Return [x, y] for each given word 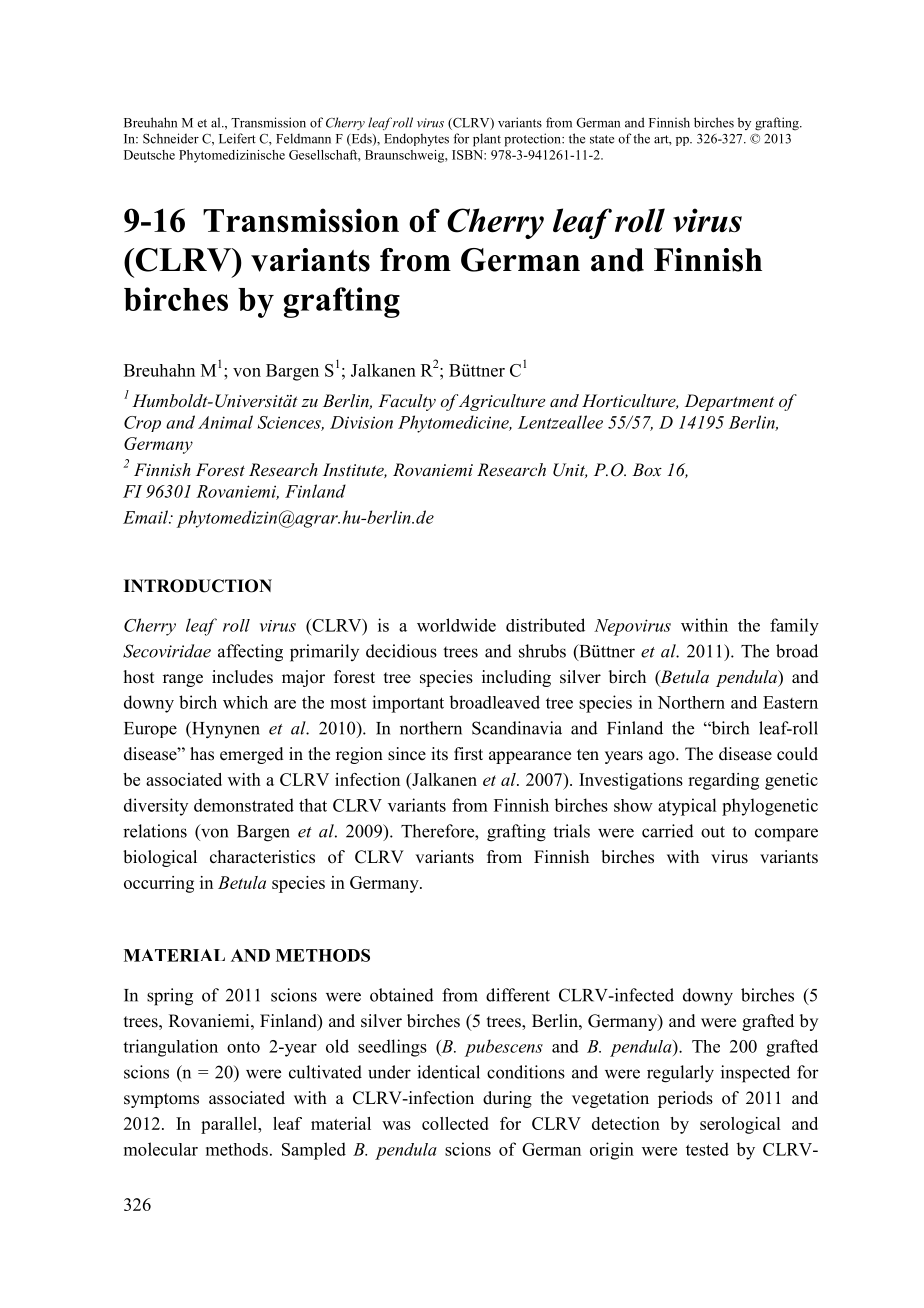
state [602, 139]
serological [740, 1125]
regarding [723, 781]
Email [147, 517]
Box [647, 469]
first [468, 754]
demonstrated [244, 805]
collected [455, 1123]
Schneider [171, 138]
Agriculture [502, 402]
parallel [230, 1125]
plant [487, 140]
